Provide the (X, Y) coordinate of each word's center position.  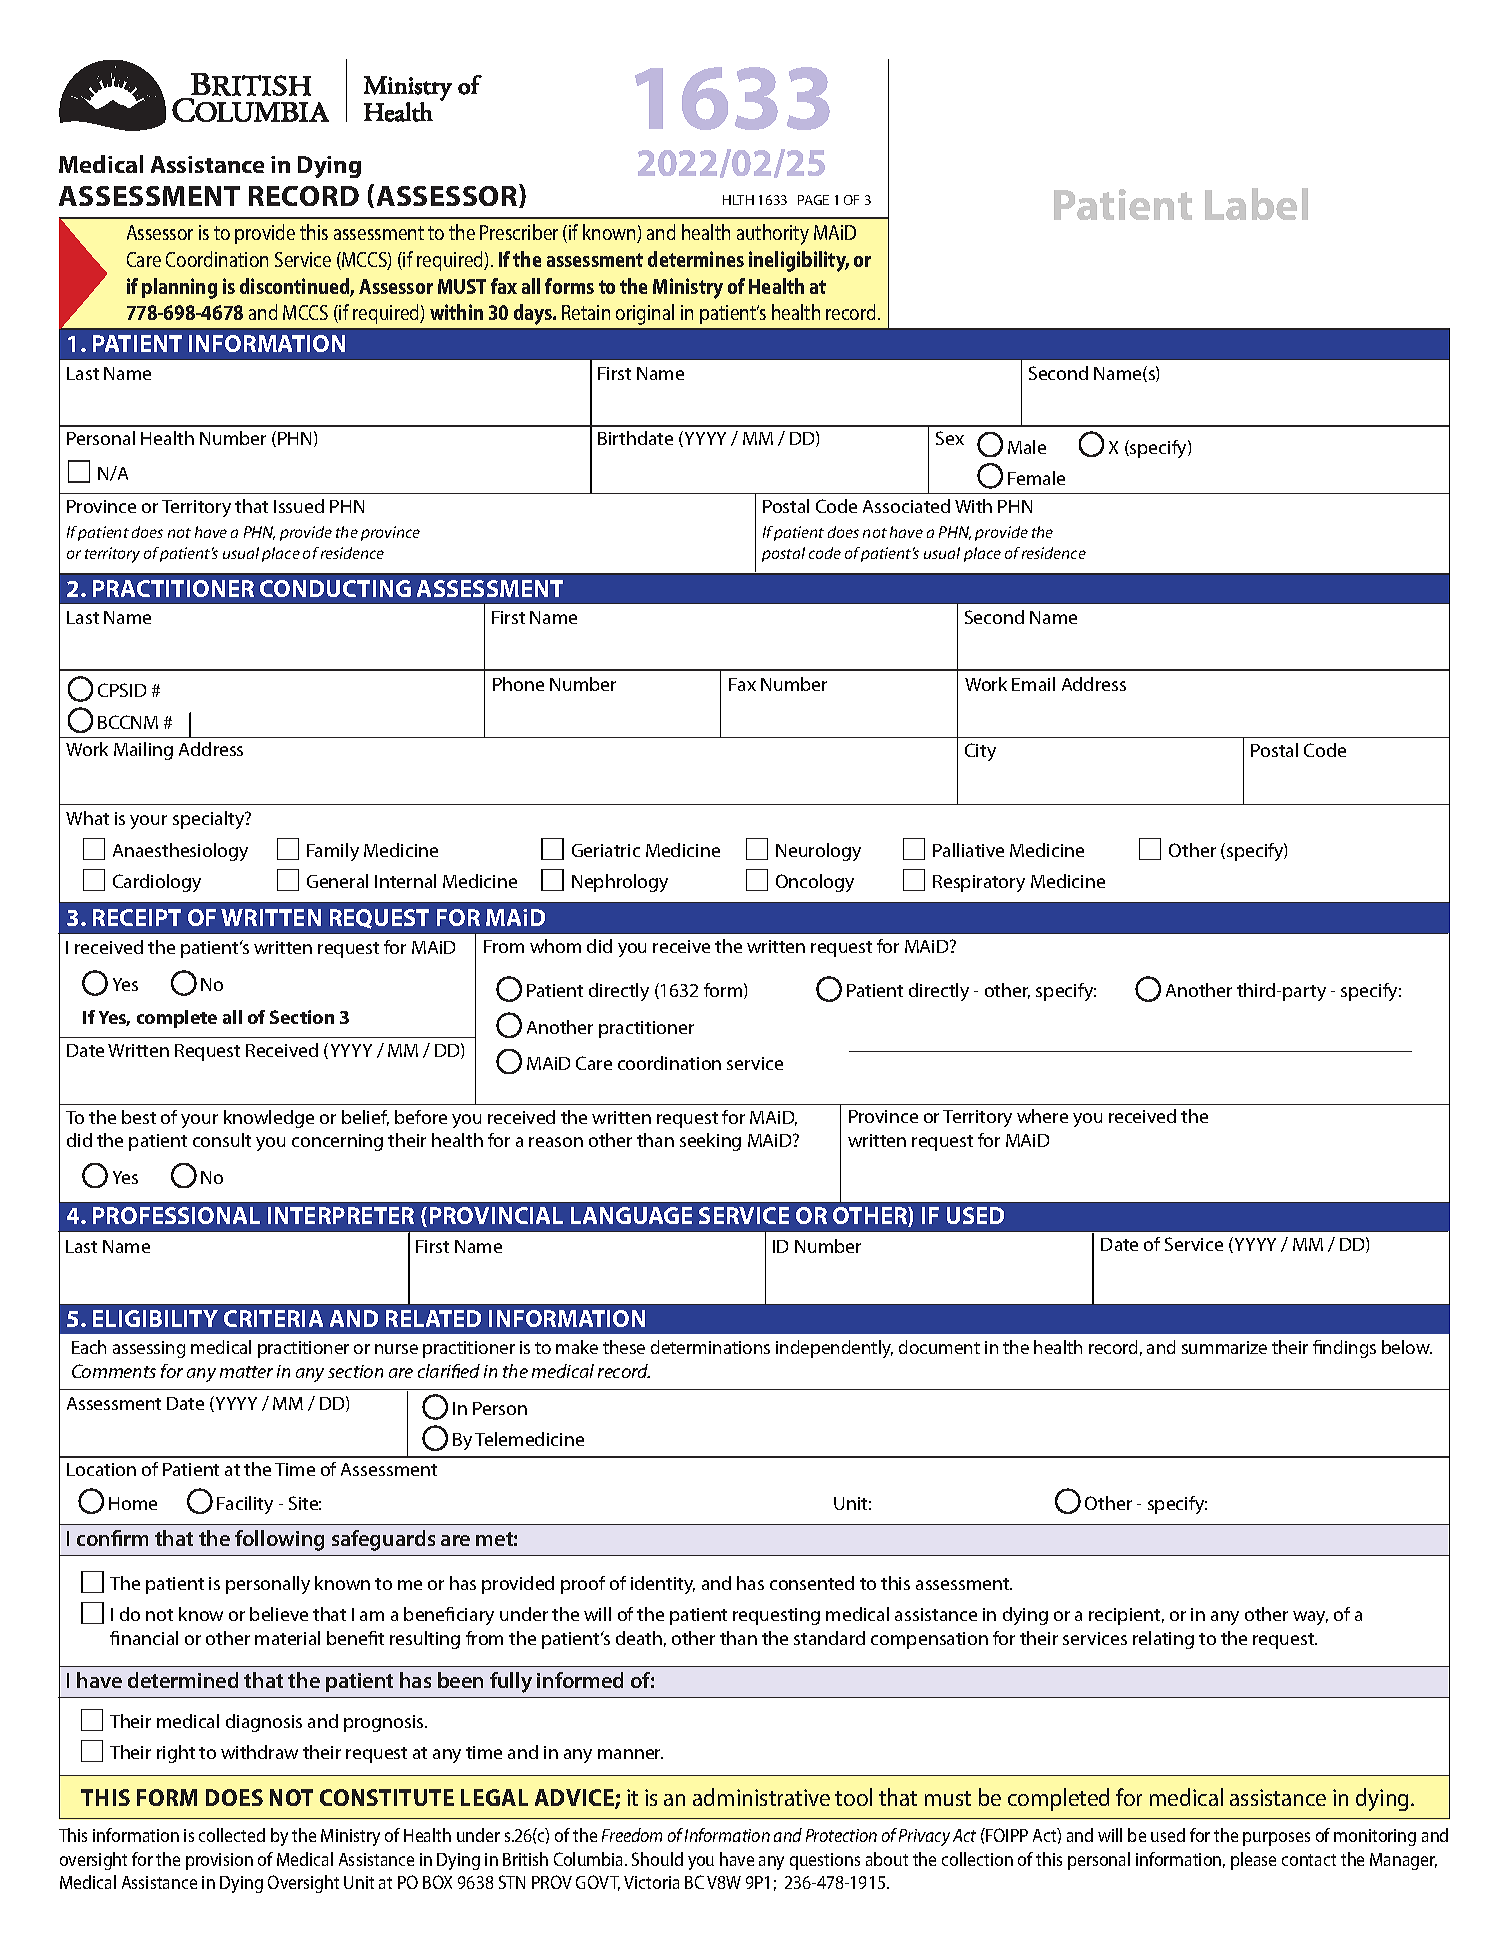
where (1042, 1116)
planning (179, 288)
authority (773, 234)
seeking (710, 1142)
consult (222, 1140)
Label (1256, 204)
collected (232, 1835)
